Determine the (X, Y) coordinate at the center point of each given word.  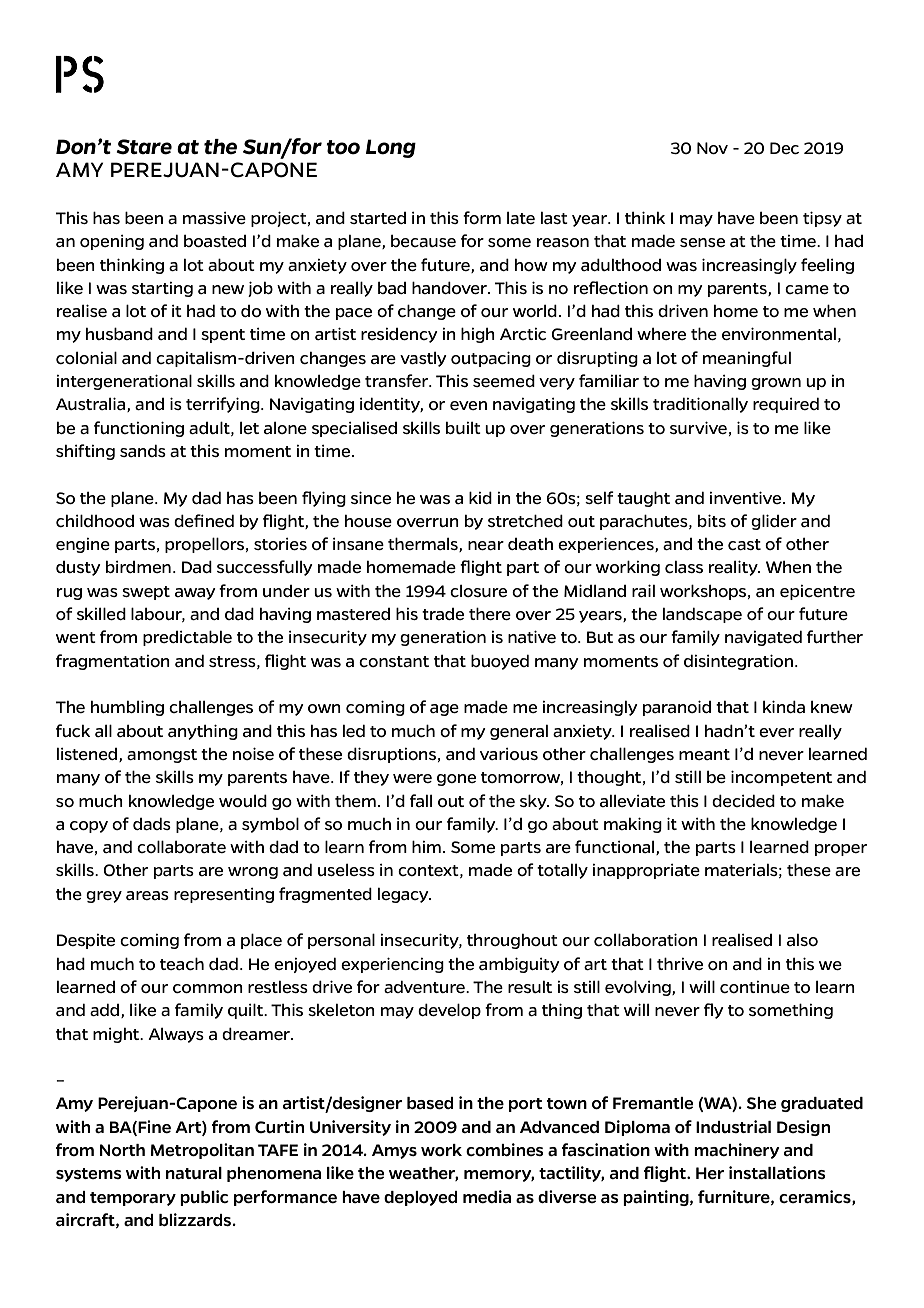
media (487, 1196)
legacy (404, 895)
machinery (737, 1151)
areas (147, 895)
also (802, 940)
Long (391, 148)
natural (194, 1173)
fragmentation (113, 662)
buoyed (500, 662)
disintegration (738, 662)
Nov (712, 148)
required (786, 405)
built (463, 428)
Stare (144, 147)
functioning (139, 429)
